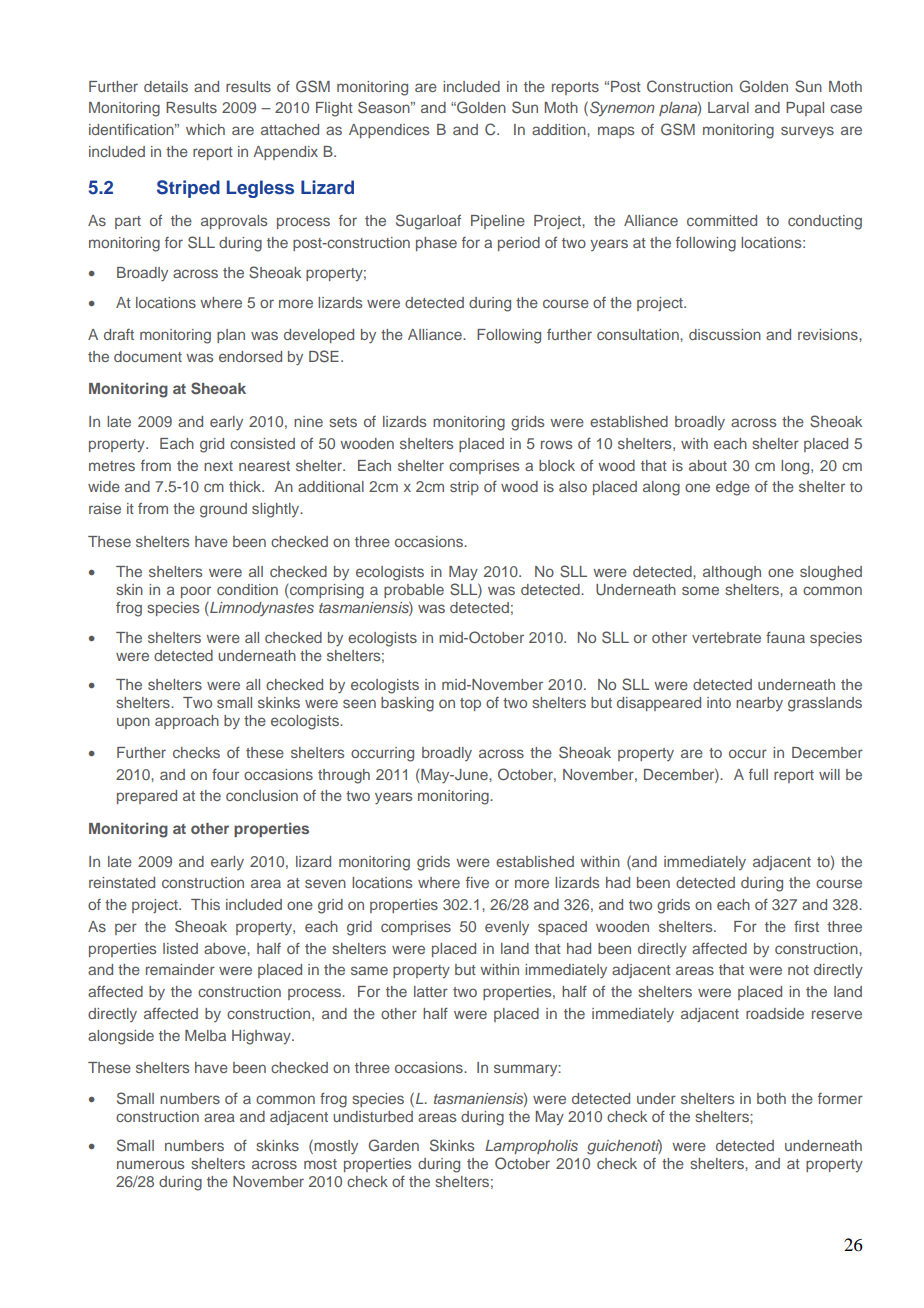 Image resolution: width=924 pixels, height=1308 pixels. What do you see at coordinates (728, 107) in the image?
I see `Larval` at bounding box center [728, 107].
